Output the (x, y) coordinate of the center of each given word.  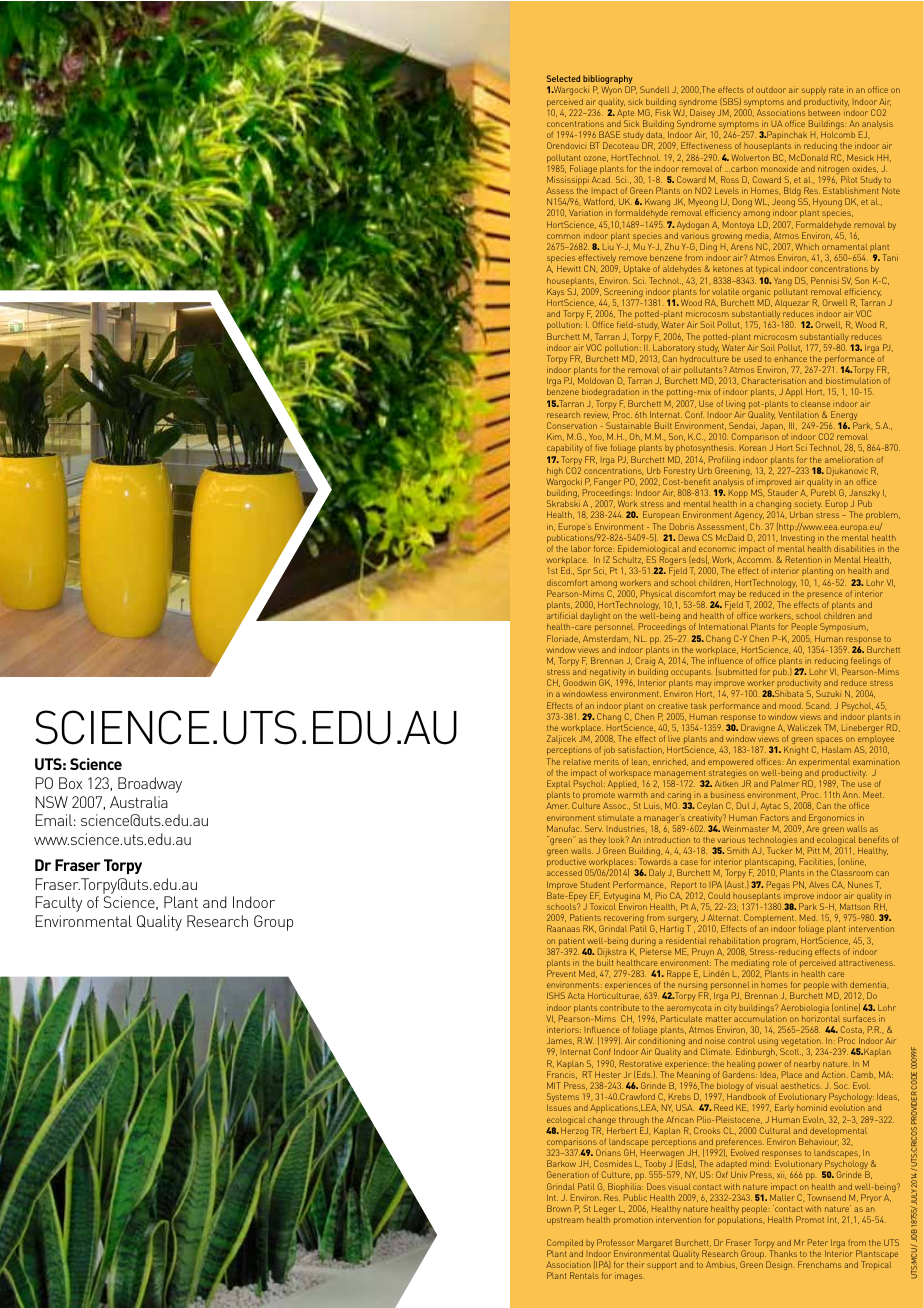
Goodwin (579, 682)
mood (791, 706)
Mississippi (568, 180)
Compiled (565, 1245)
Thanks (783, 1253)
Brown (559, 1208)
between (824, 113)
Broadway (150, 785)
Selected (563, 78)
